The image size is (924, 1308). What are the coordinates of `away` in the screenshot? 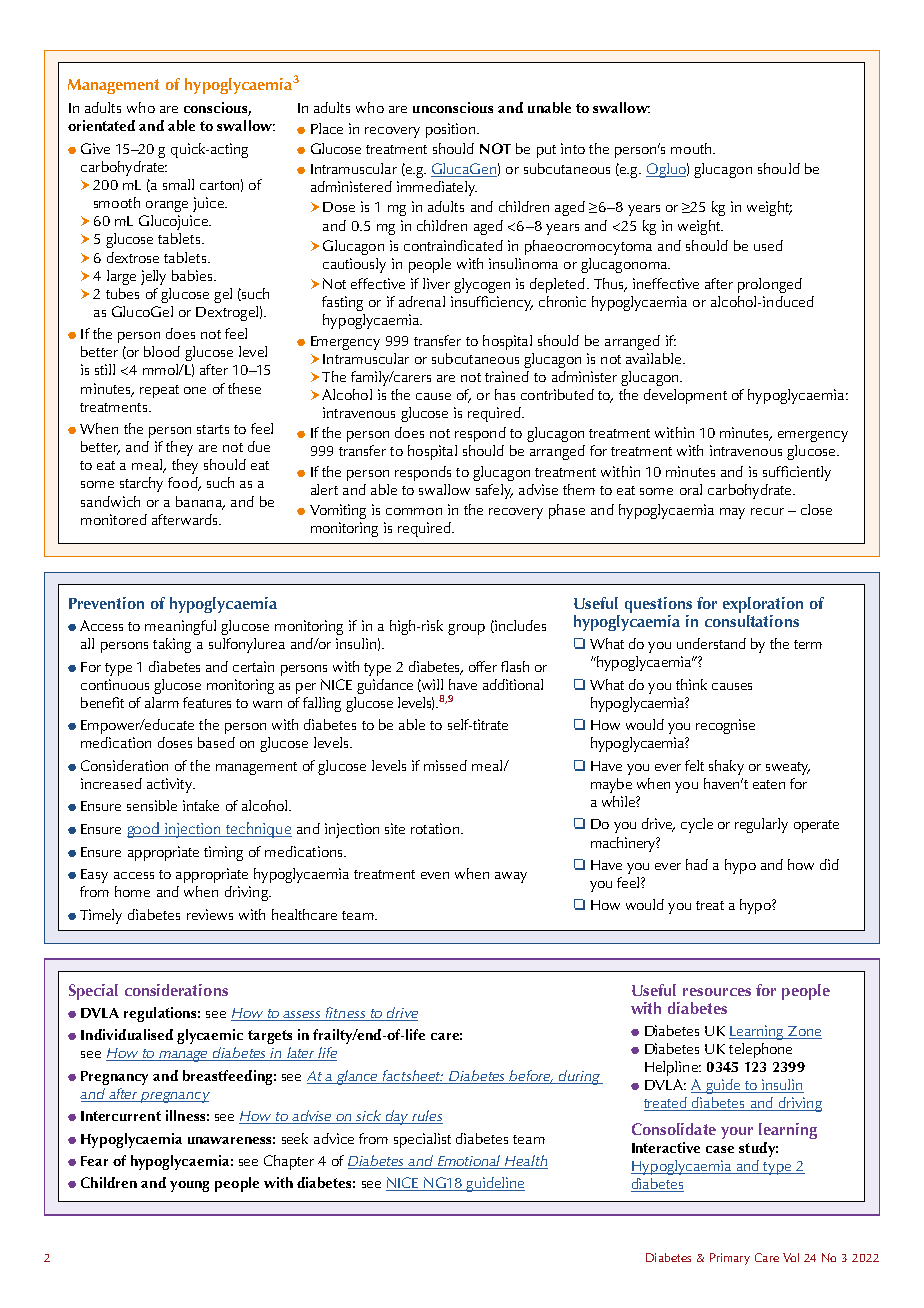 It's located at (511, 877).
